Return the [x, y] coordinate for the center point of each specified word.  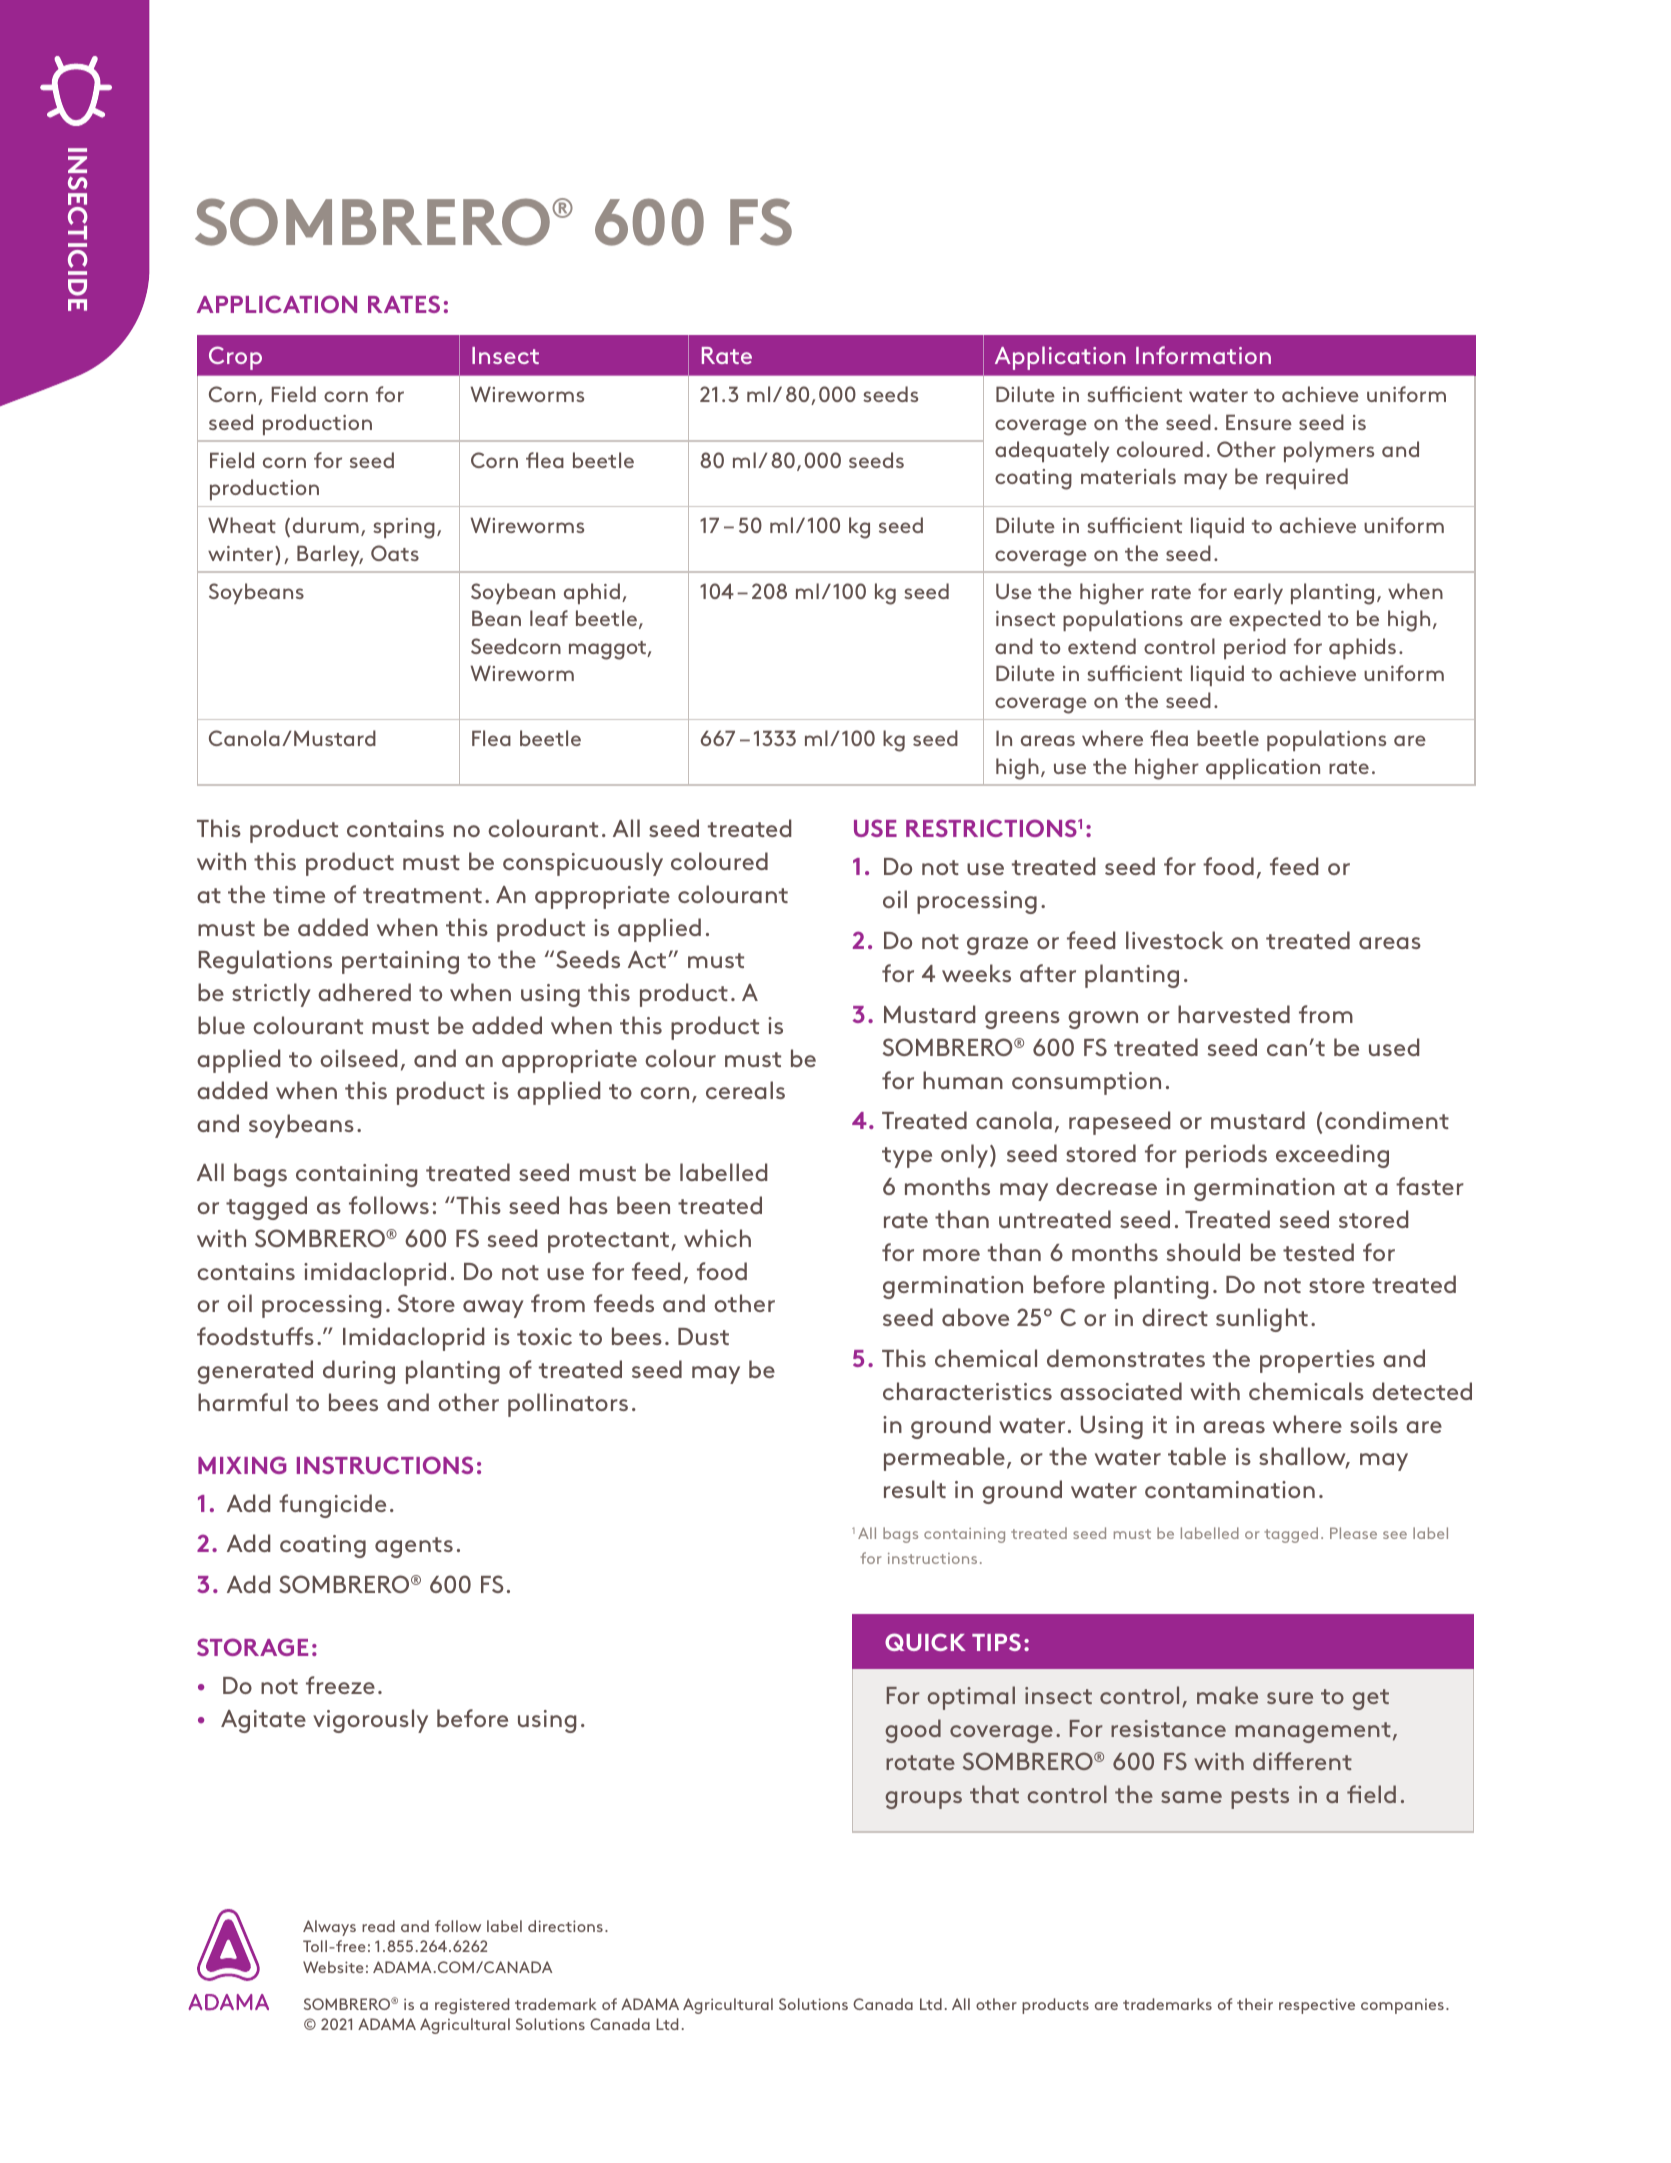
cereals [745, 1090]
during [359, 1372]
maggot [608, 650]
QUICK [925, 1642]
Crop [235, 358]
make [1227, 1695]
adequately [1052, 451]
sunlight [1262, 1320]
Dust [703, 1336]
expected [1275, 620]
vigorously [370, 1721]
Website [333, 1967]
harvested [1234, 1014]
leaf [549, 618]
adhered [364, 992]
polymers [1329, 451]
